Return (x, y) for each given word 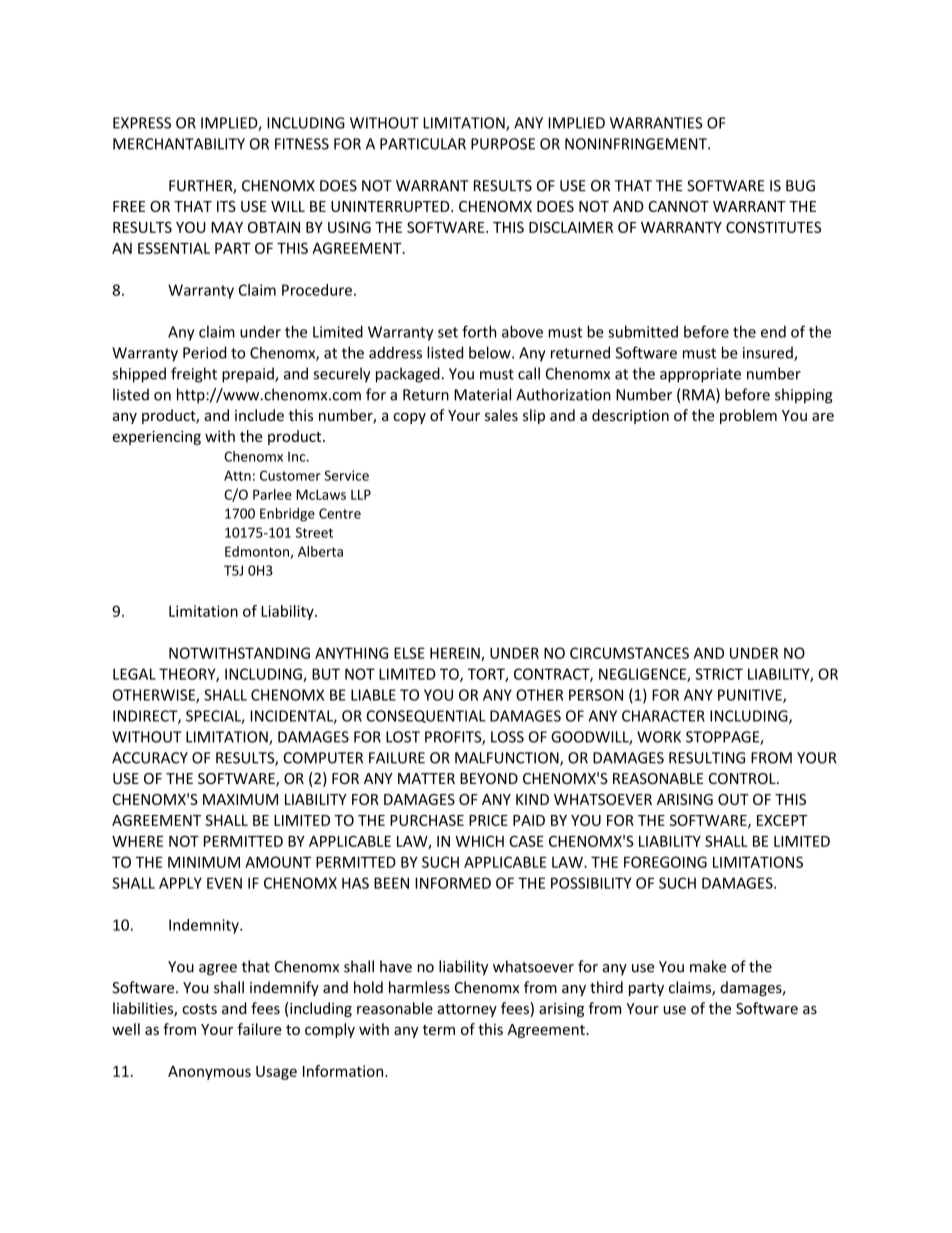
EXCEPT (782, 820)
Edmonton (258, 552)
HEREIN (456, 654)
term (438, 1030)
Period (204, 352)
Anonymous (209, 1073)
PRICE (488, 820)
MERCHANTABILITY (179, 144)
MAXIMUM (240, 799)
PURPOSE (503, 144)
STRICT (719, 674)
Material (482, 394)
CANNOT (679, 206)
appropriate (700, 375)
